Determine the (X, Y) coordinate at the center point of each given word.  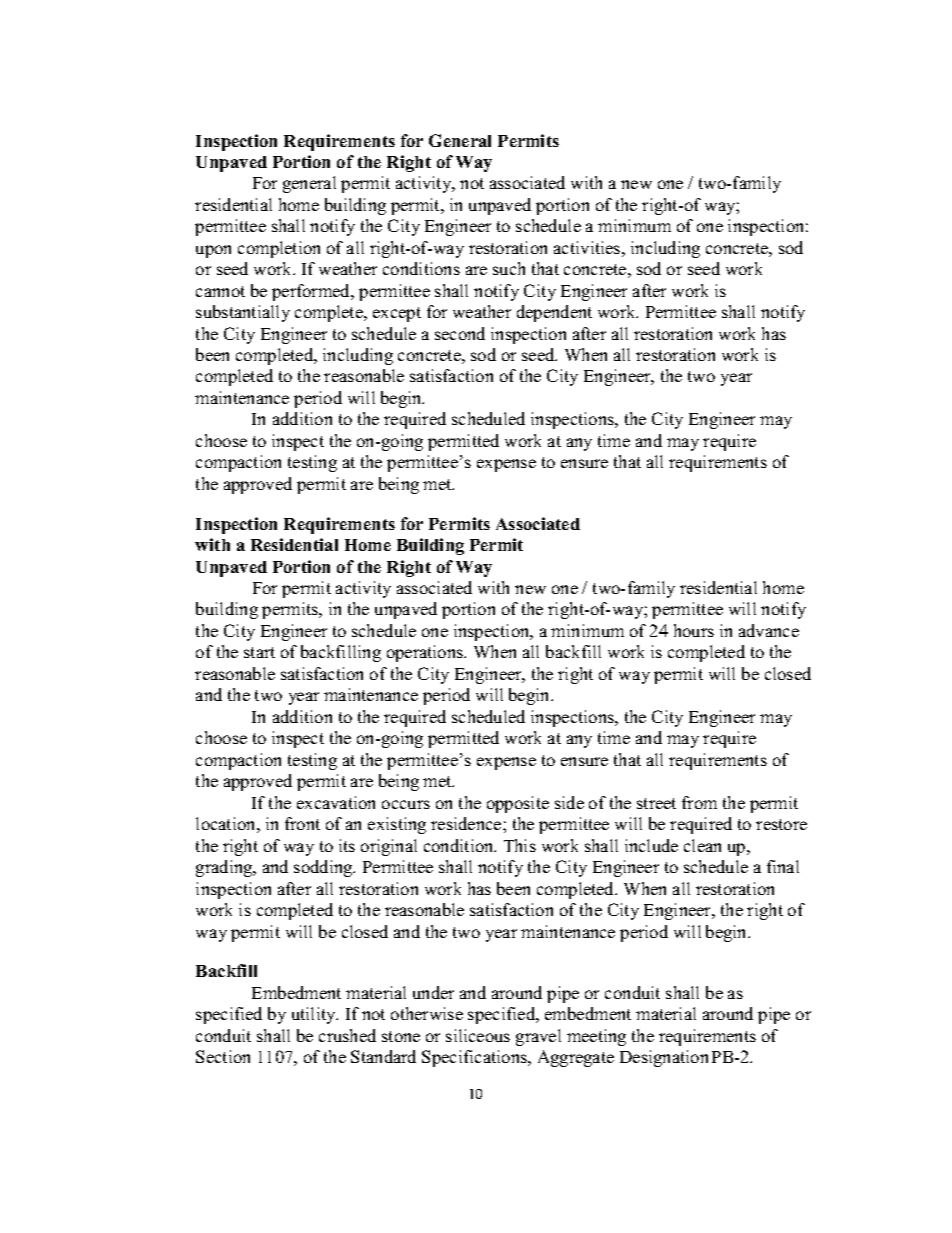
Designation (664, 1058)
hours (694, 630)
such (509, 268)
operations (426, 653)
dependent (554, 313)
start (259, 652)
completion (279, 249)
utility (315, 1015)
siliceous (478, 1035)
